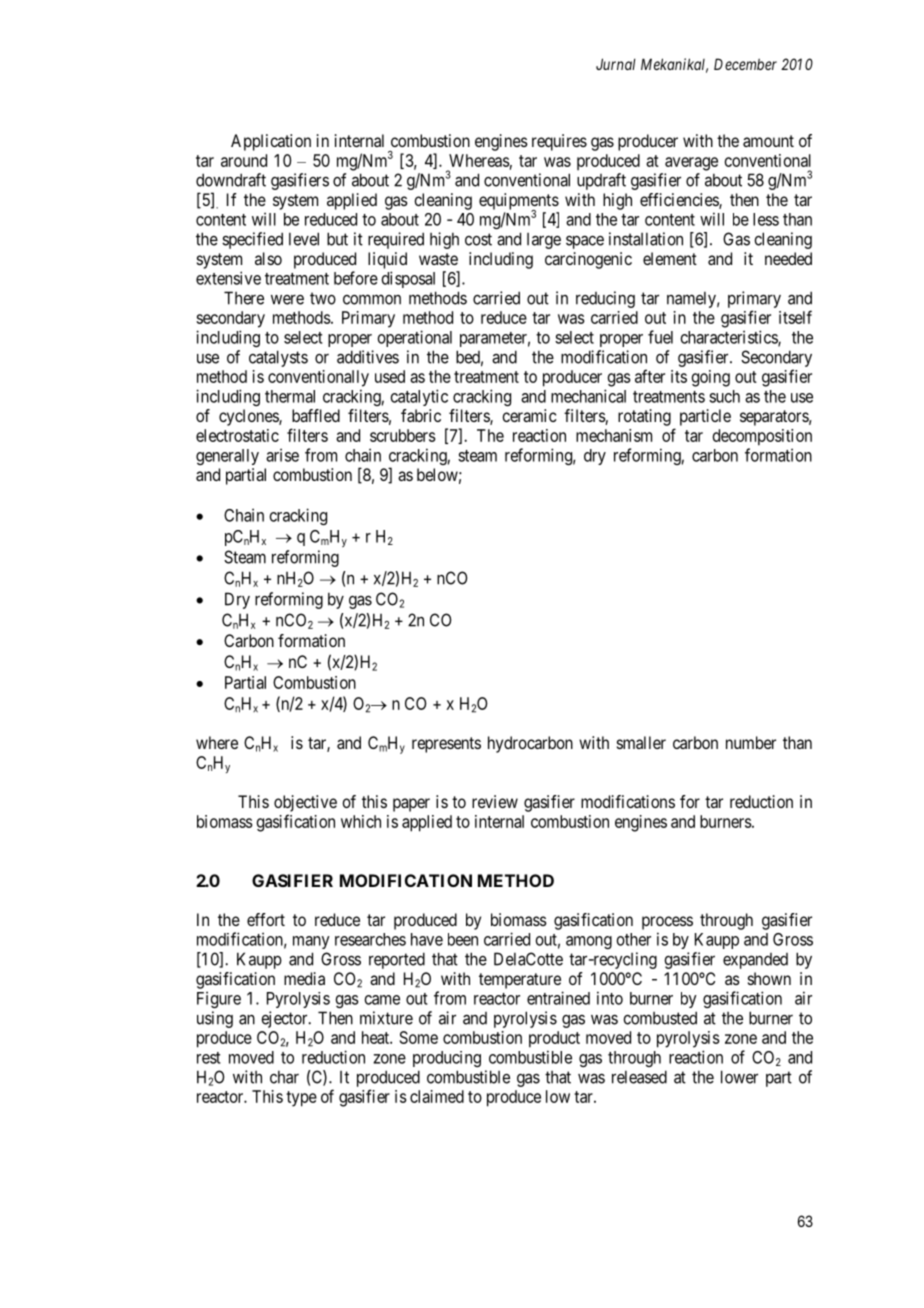 The width and height of the page is (924, 1308). Describe the element at coordinates (290, 396) in the page. I see `thermal` at that location.
